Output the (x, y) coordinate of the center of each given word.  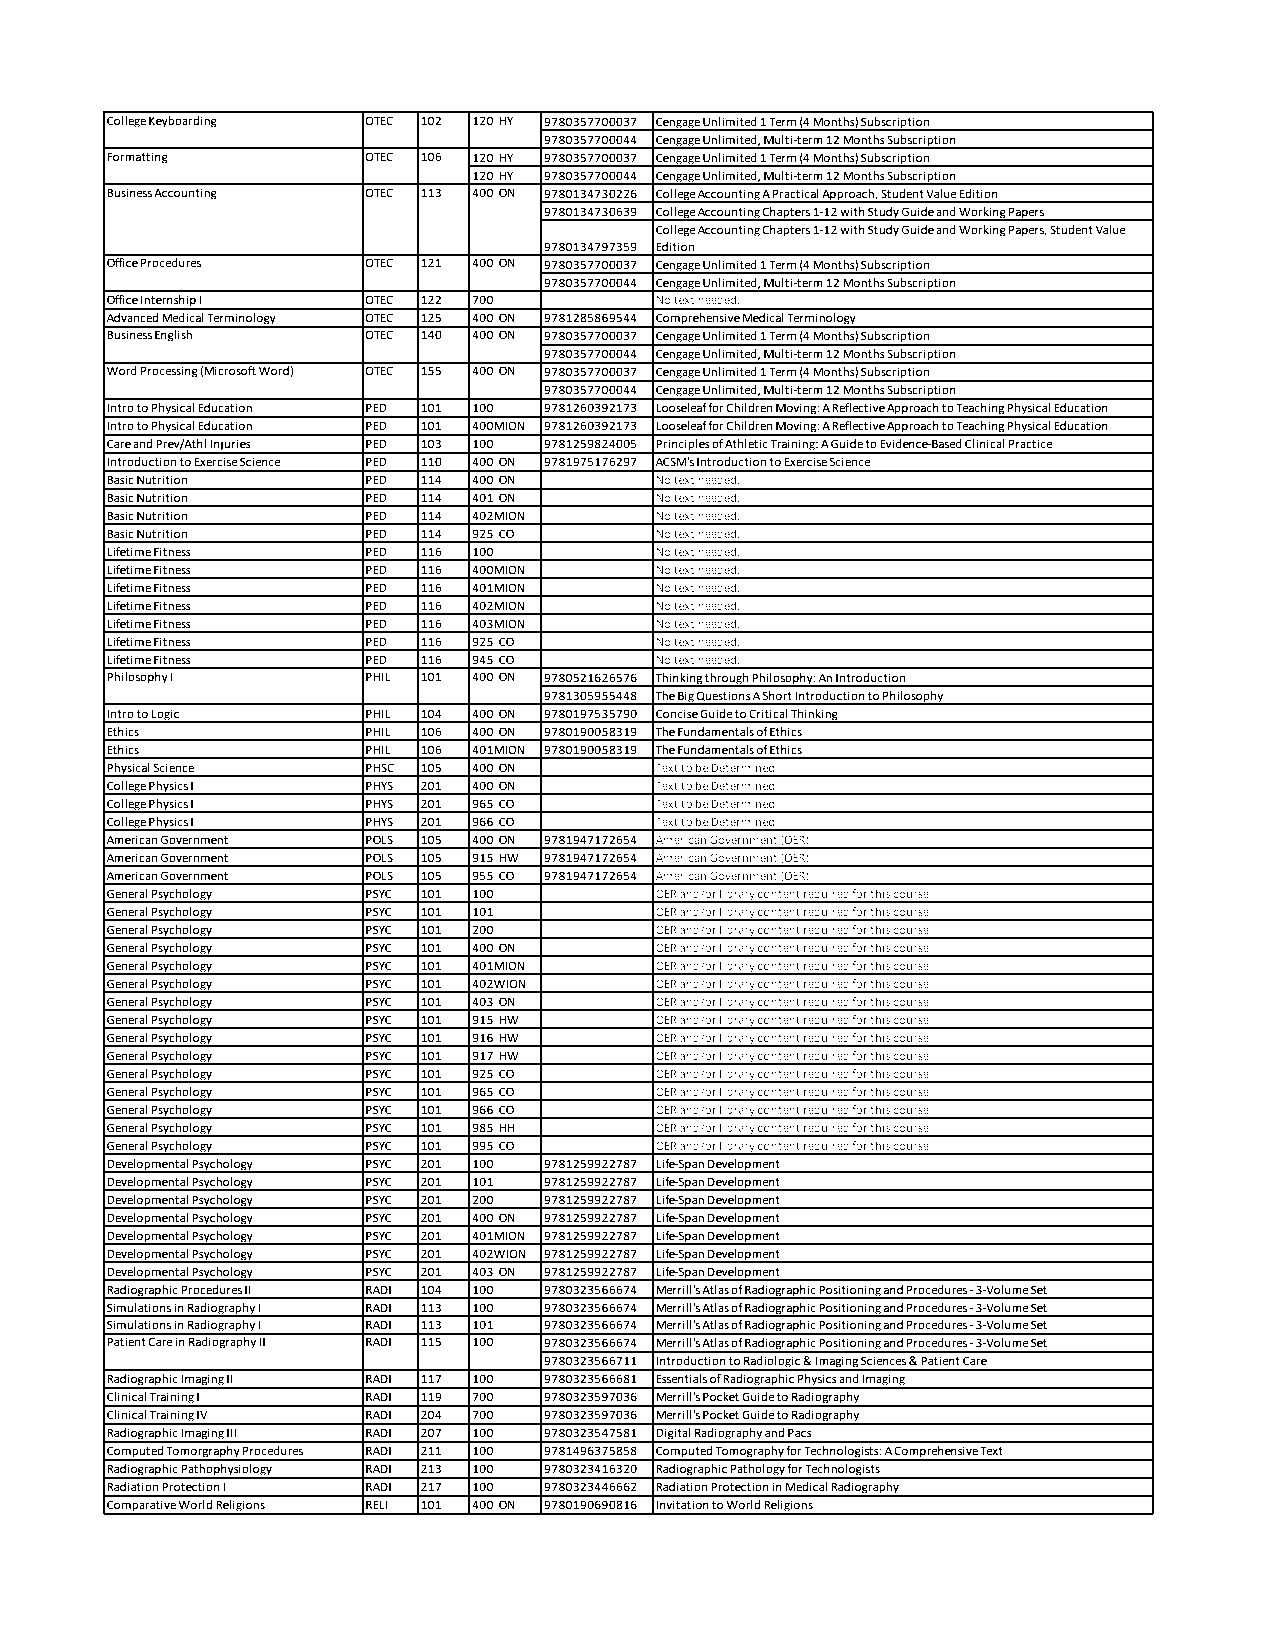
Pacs (800, 1432)
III (231, 1433)
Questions (723, 697)
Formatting (137, 158)
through (727, 680)
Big (686, 698)
